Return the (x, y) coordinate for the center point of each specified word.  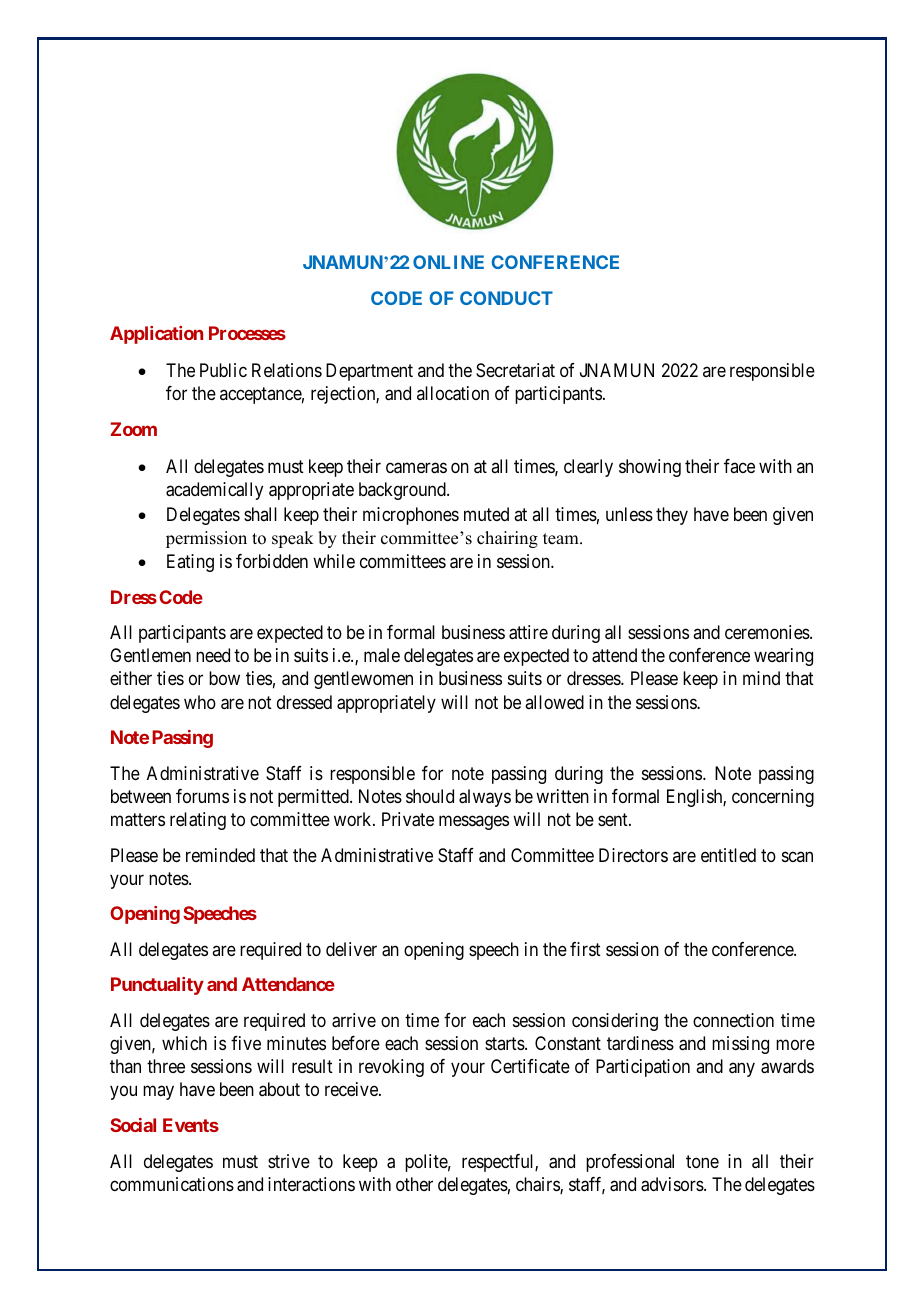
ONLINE (448, 262)
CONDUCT (506, 298)
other (414, 1184)
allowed (554, 702)
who (200, 702)
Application (156, 335)
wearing (783, 657)
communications (172, 1184)
